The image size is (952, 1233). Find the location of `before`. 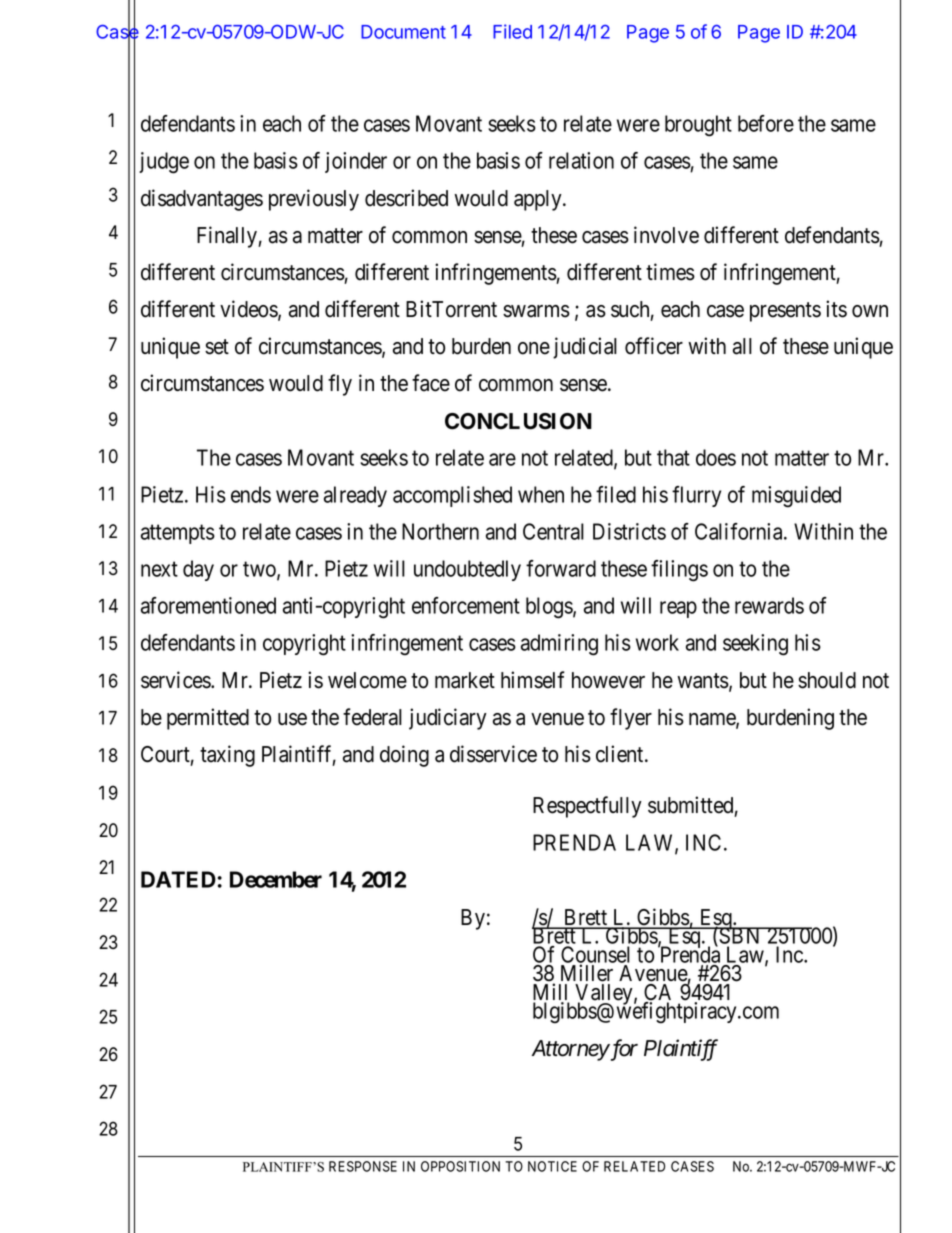

before is located at coordinates (766, 123).
